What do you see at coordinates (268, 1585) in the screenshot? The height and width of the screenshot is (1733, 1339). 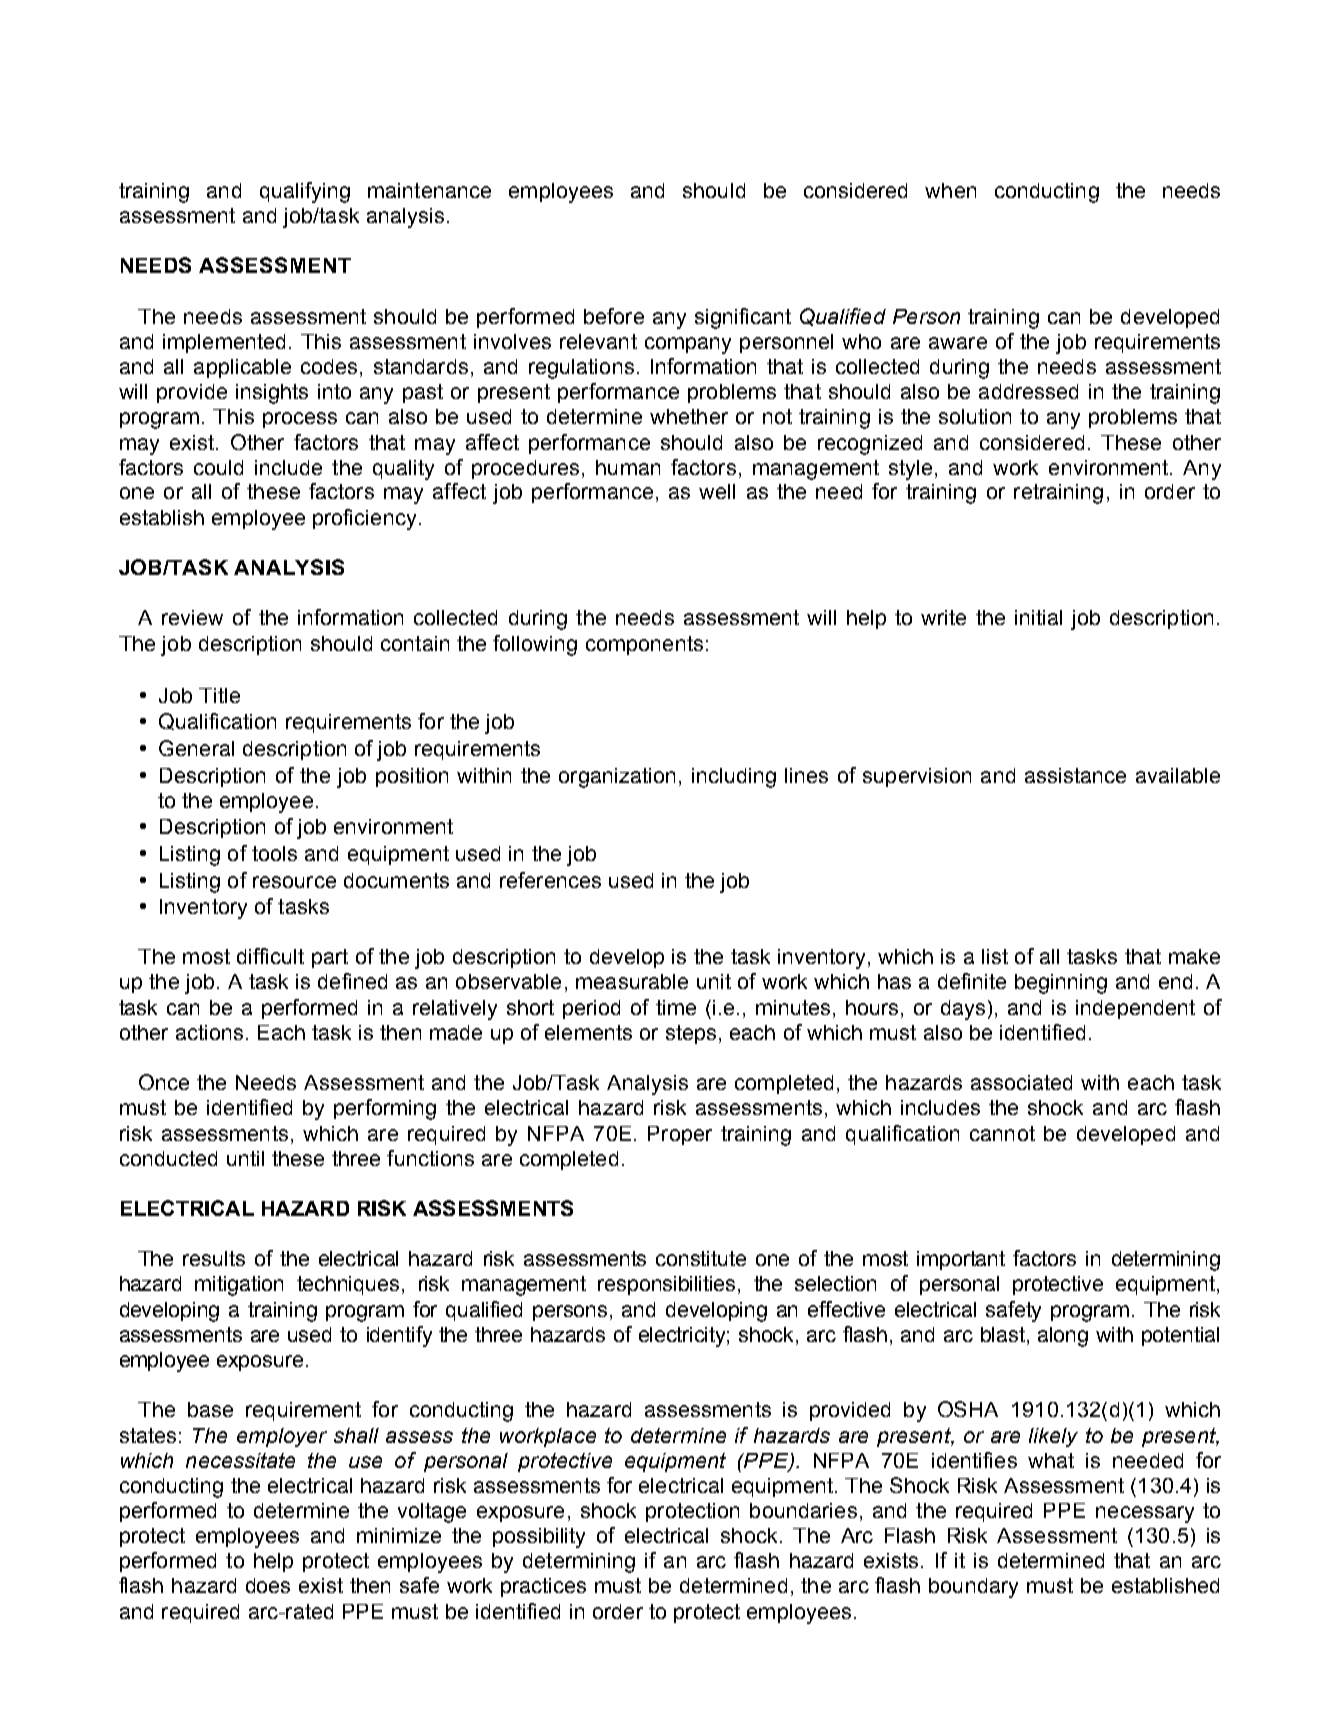 I see `does` at bounding box center [268, 1585].
